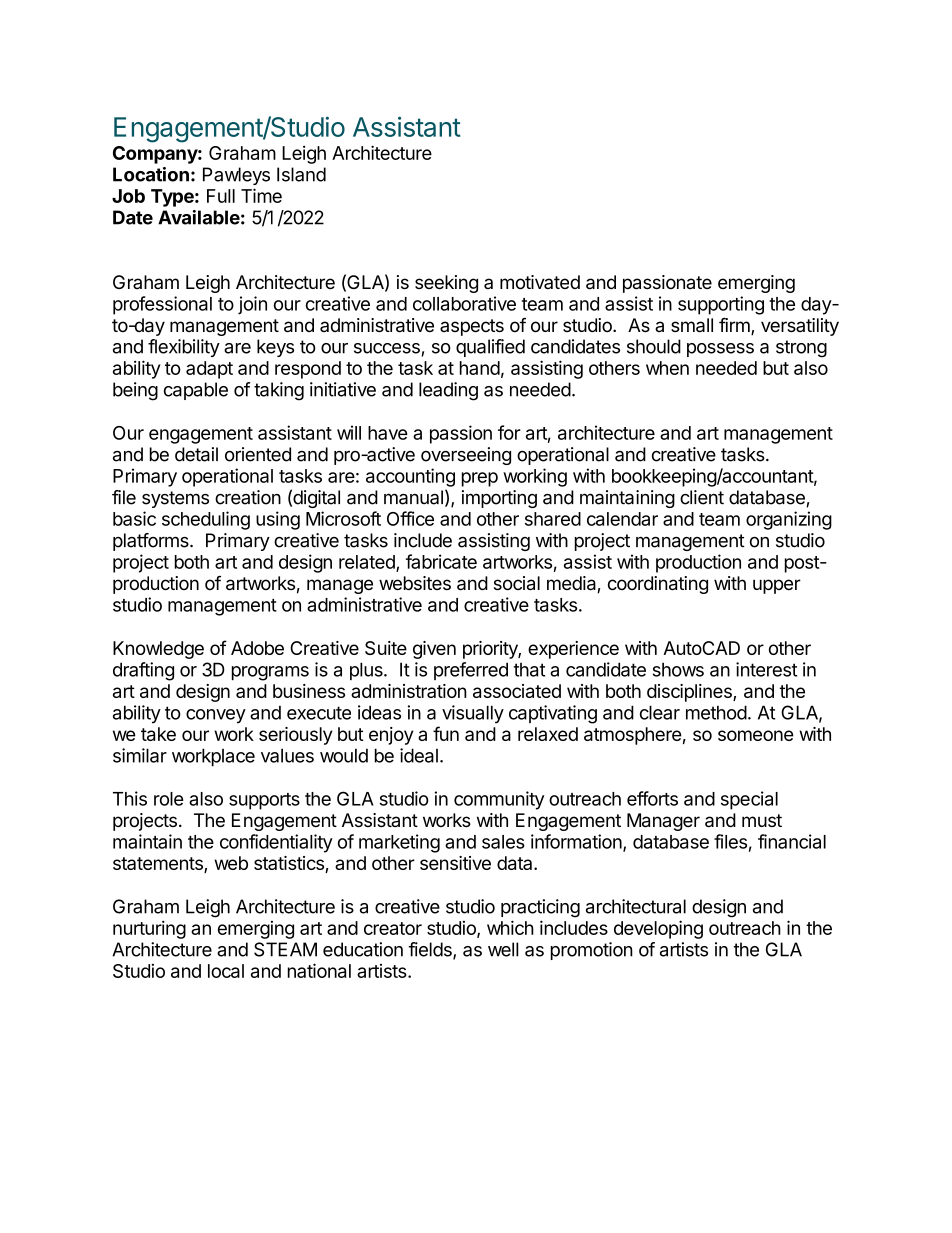  I want to click on someone, so click(756, 735).
